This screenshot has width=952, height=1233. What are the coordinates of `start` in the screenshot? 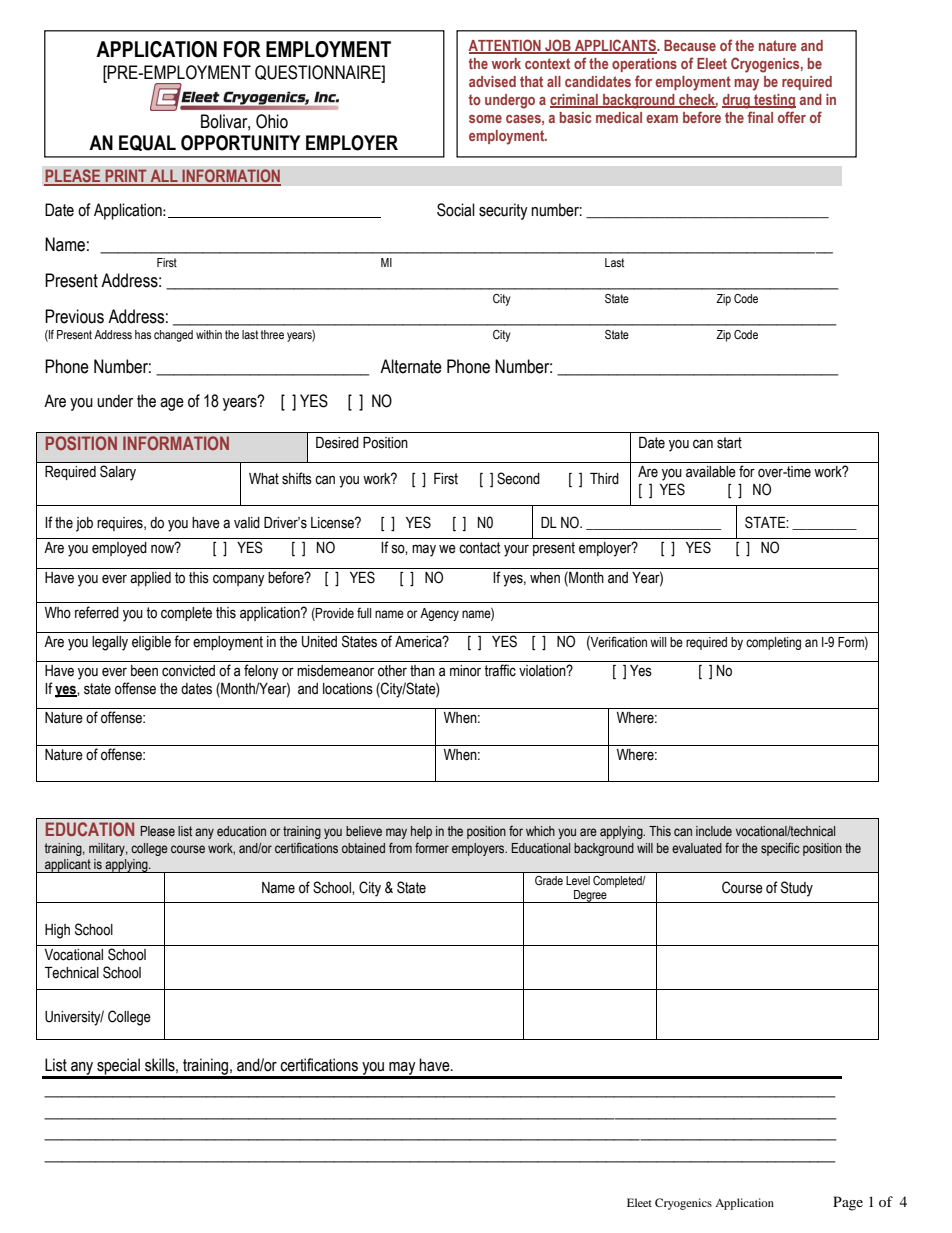 It's located at (729, 443).
